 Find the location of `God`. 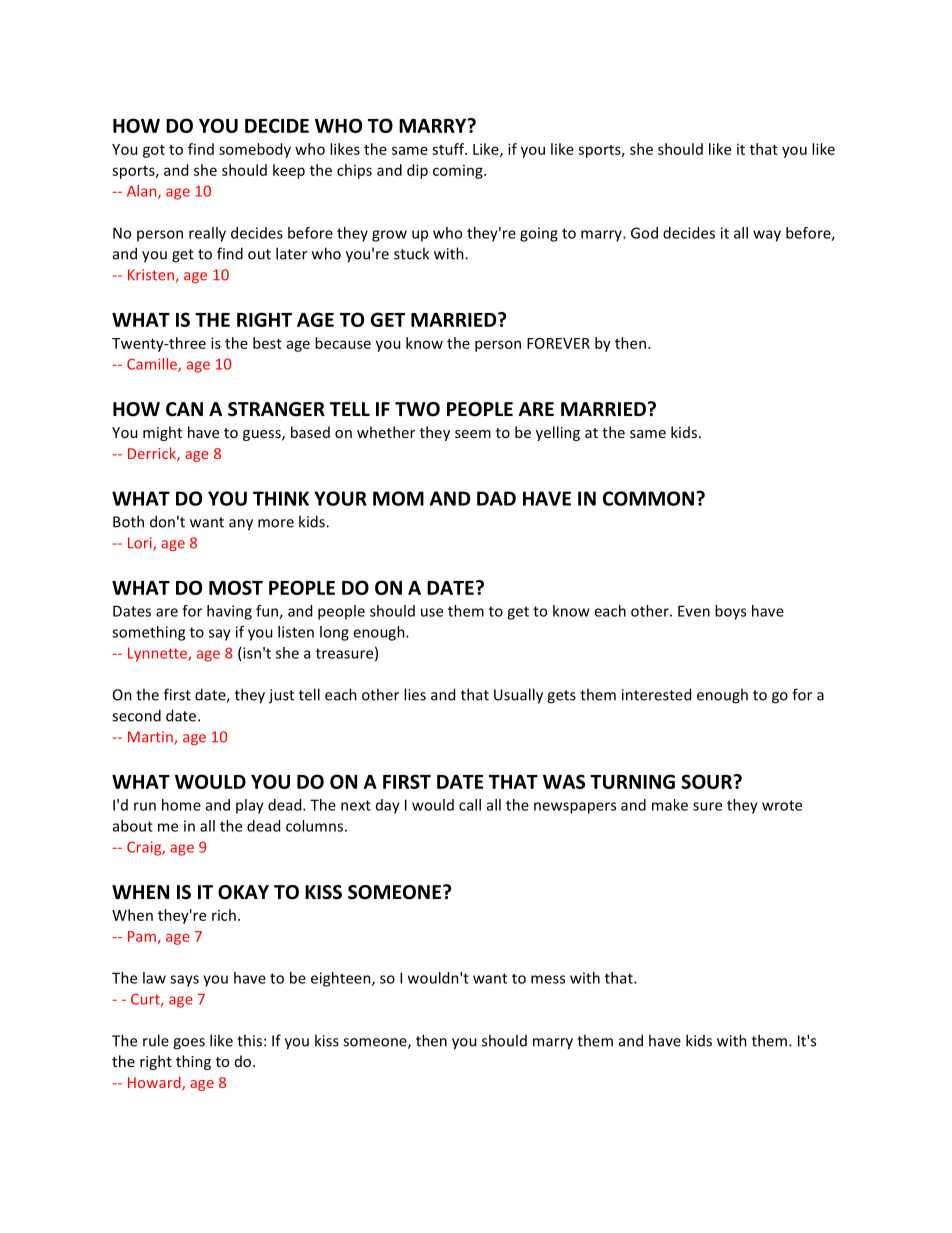

God is located at coordinates (644, 233).
